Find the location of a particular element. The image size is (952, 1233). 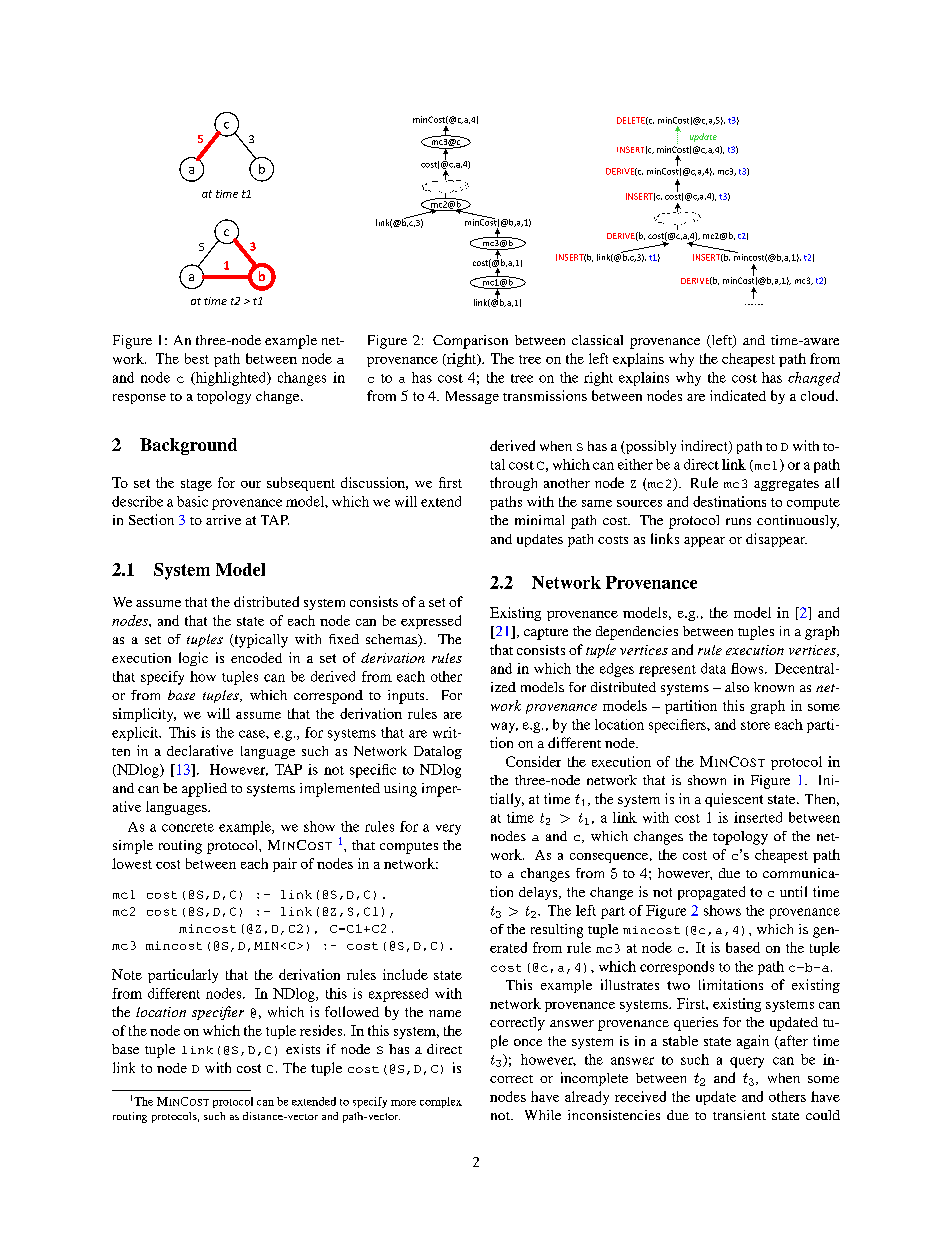

complex is located at coordinates (441, 1102).
